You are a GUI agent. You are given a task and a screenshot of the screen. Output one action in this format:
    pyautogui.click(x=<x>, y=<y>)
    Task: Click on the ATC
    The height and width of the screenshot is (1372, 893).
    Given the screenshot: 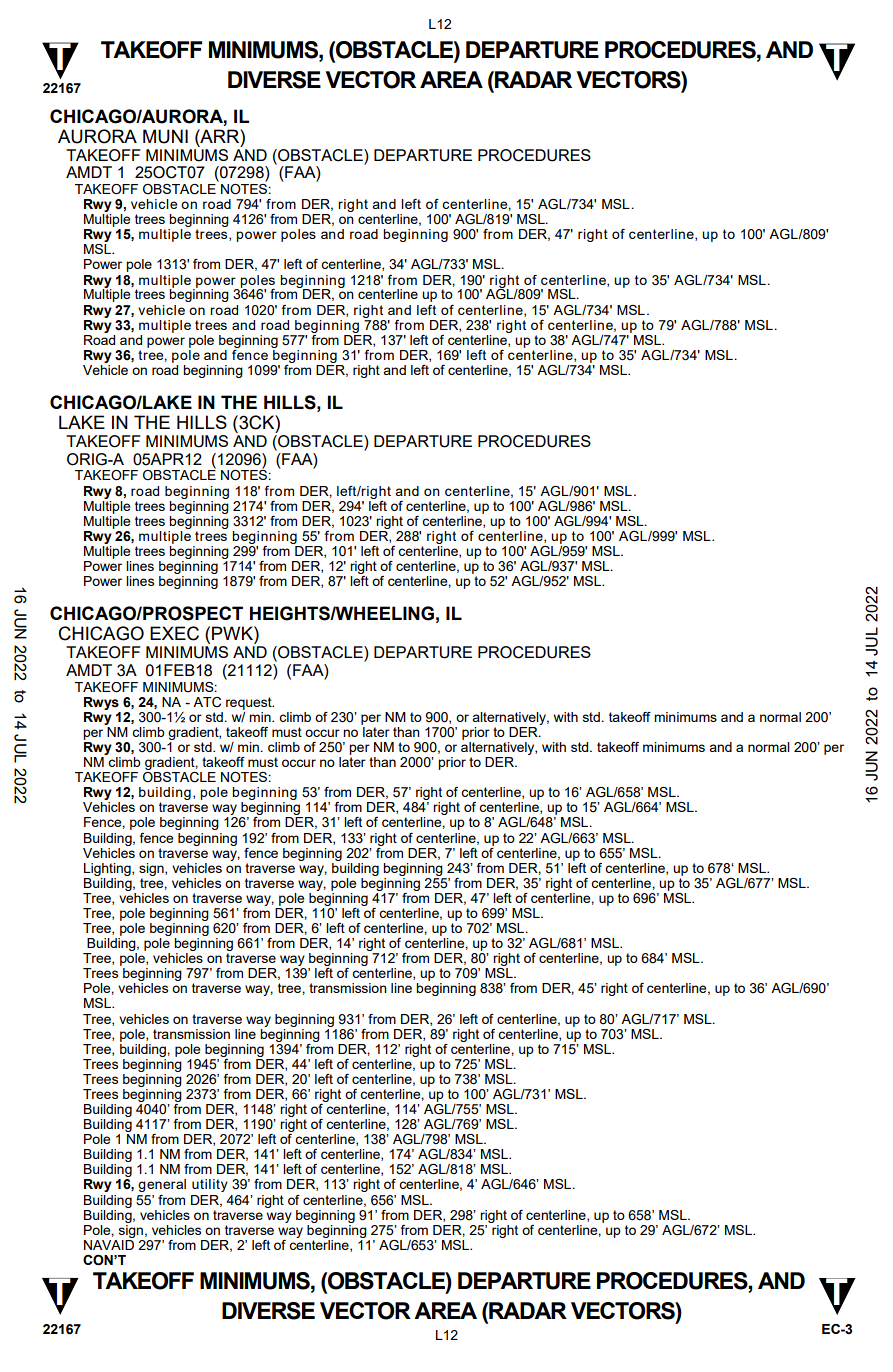 What is the action you would take?
    pyautogui.click(x=207, y=702)
